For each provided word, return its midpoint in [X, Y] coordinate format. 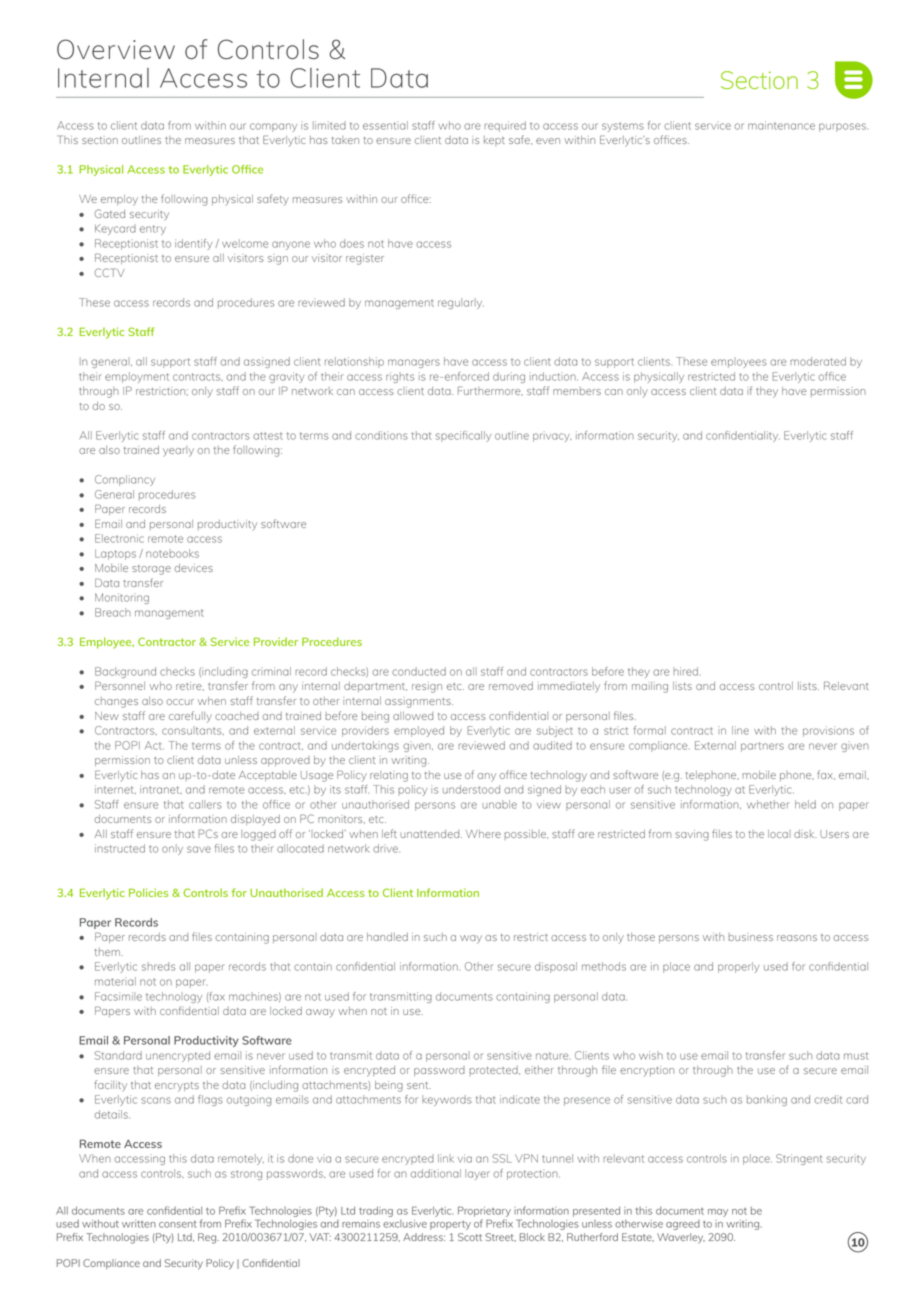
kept [494, 141]
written [139, 1224]
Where [483, 834]
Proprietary [484, 1213]
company [273, 127]
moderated [818, 361]
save [199, 849]
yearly [178, 451]
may [718, 1213]
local [779, 834]
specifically [463, 436]
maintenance [781, 125]
